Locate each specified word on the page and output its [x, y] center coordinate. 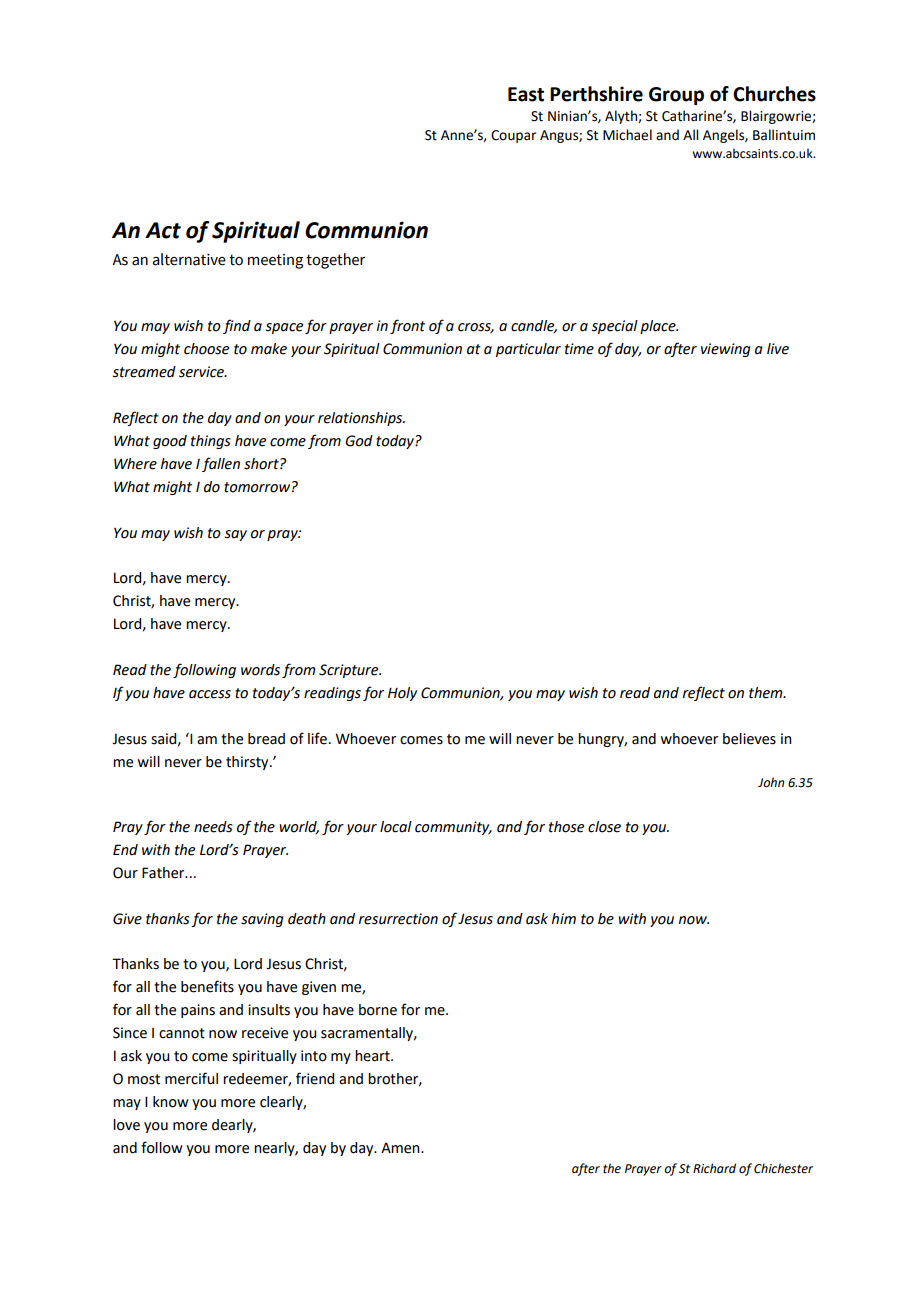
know [171, 1102]
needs [213, 827]
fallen [221, 464]
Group [676, 96]
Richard [714, 1168]
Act [163, 230]
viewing [726, 350]
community [453, 828]
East [526, 94]
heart [373, 1056]
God [359, 441]
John [771, 782]
